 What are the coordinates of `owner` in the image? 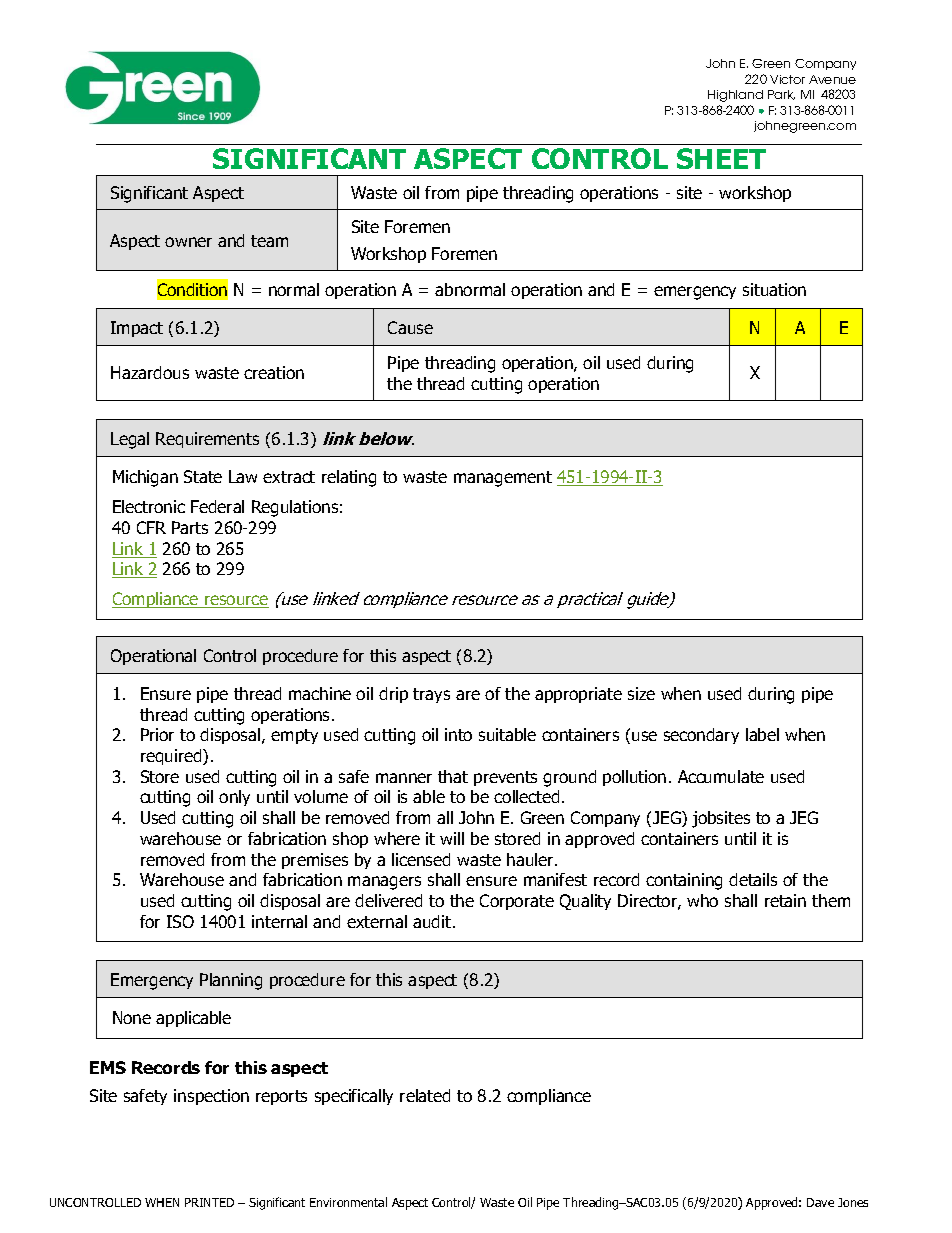 It's located at (188, 242).
